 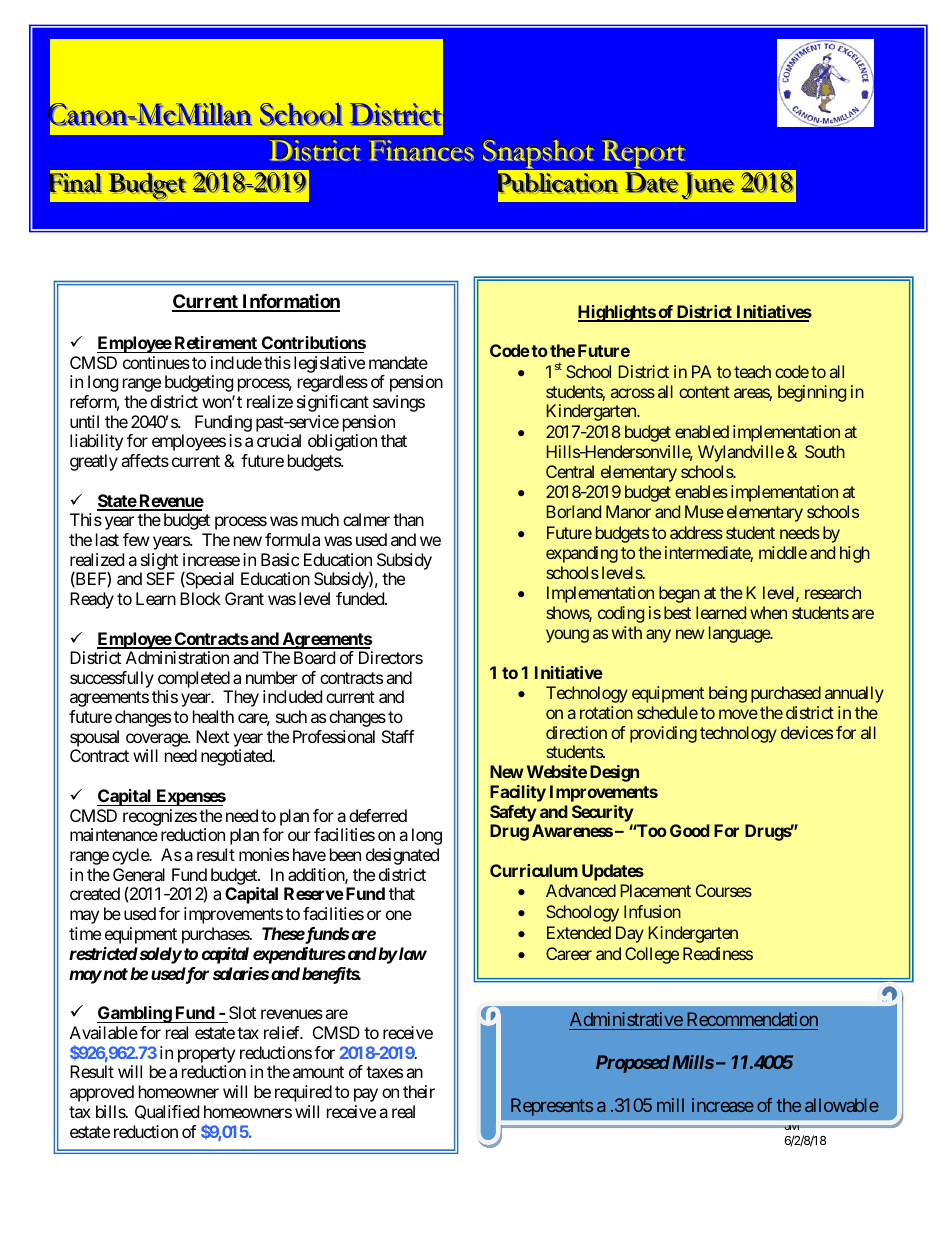 I want to click on purchased, so click(x=786, y=694).
